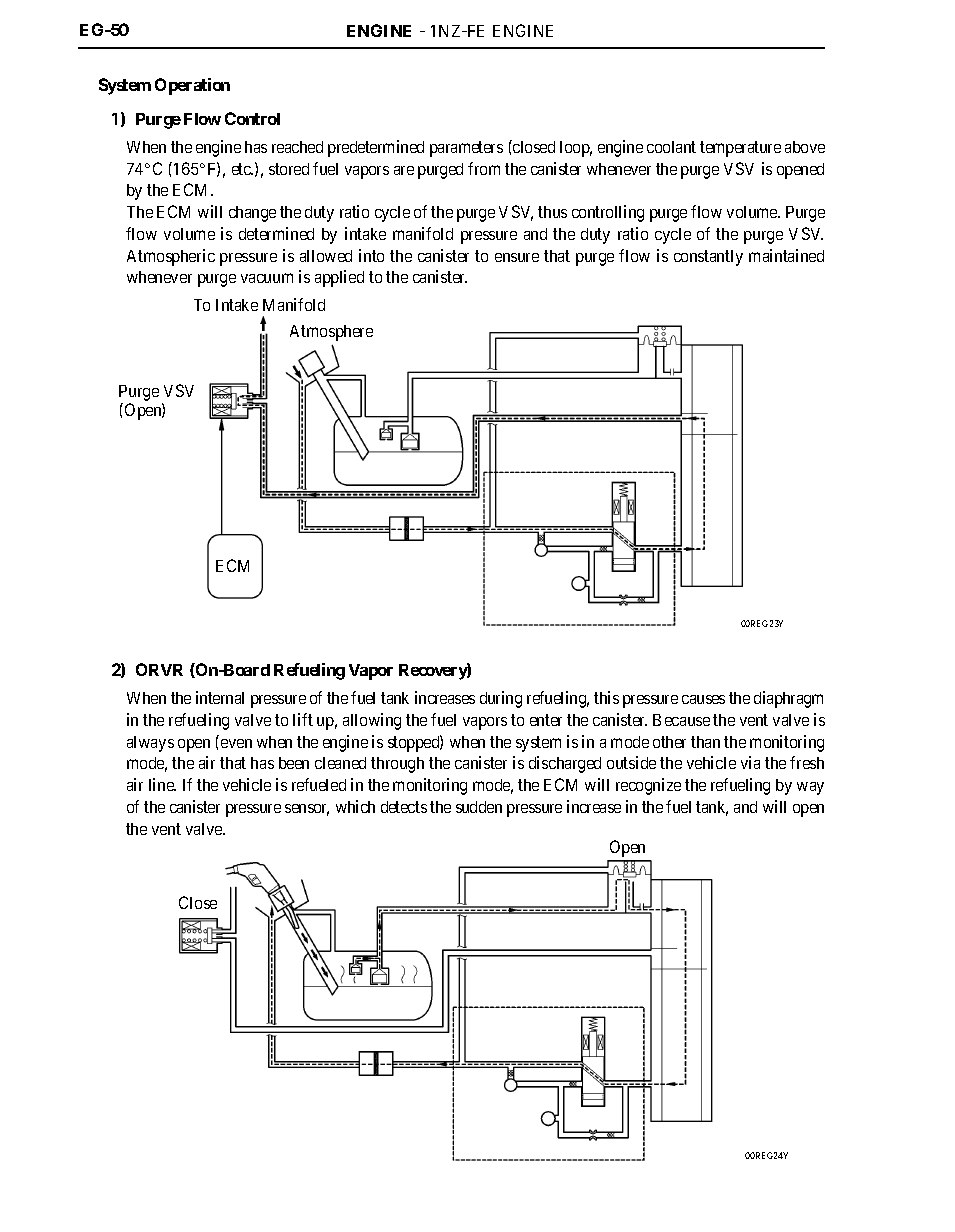 The width and height of the screenshot is (955, 1232). Describe the element at coordinates (242, 169) in the screenshot. I see `etc` at that location.
